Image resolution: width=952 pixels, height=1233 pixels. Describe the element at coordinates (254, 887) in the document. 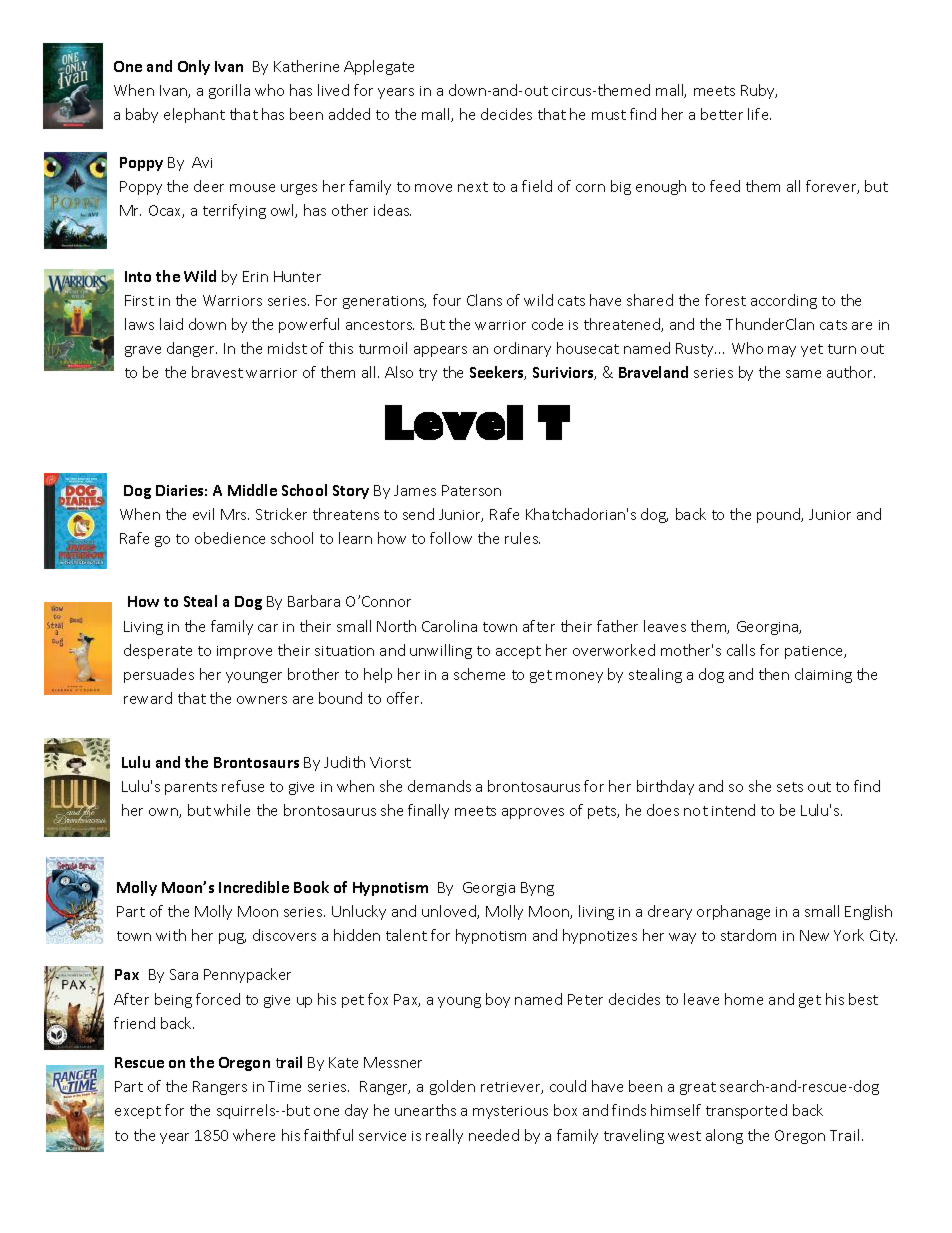

I see `Incredible` at that location.
